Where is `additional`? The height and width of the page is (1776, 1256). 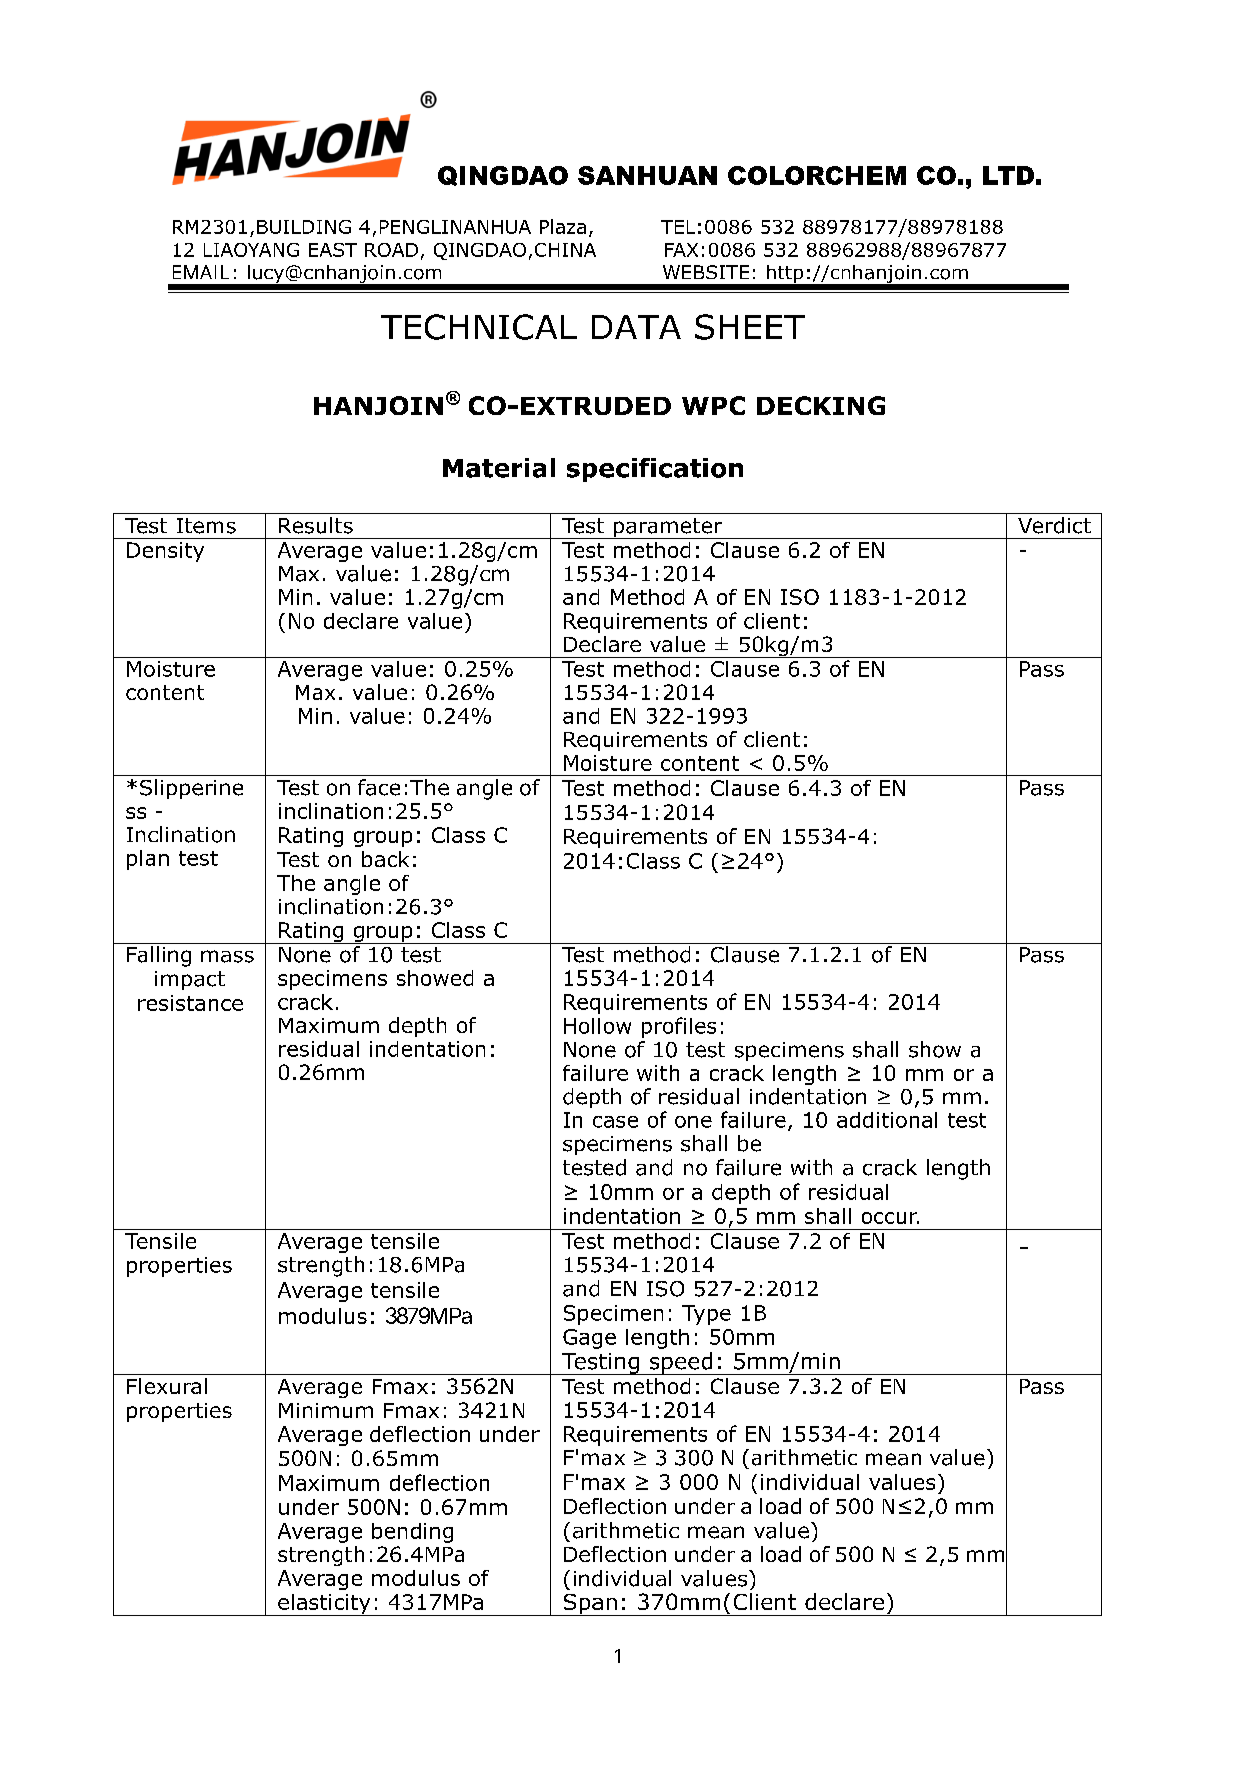 additional is located at coordinates (887, 1120).
